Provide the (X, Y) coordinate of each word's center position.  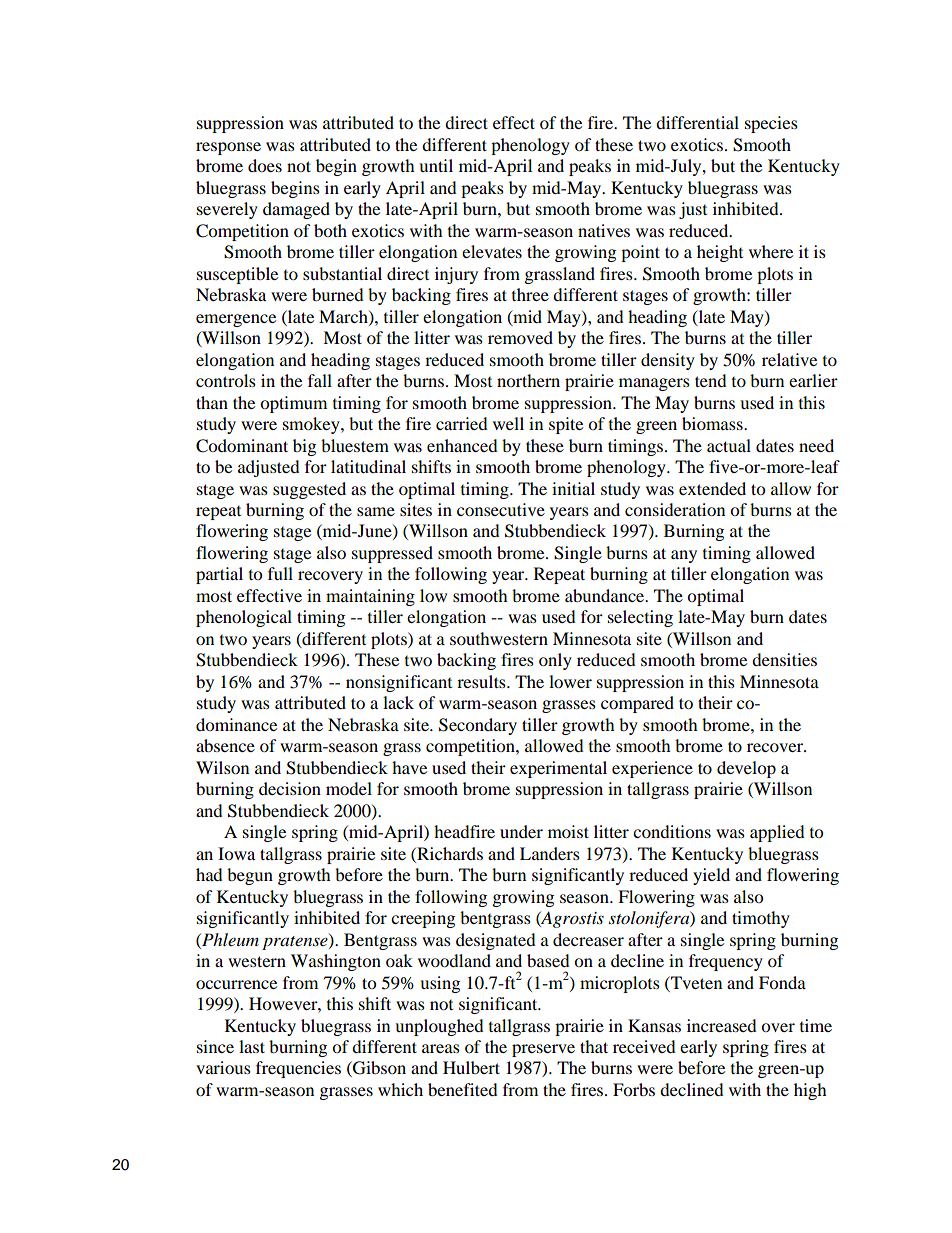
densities (784, 659)
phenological (244, 618)
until (436, 165)
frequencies (298, 1069)
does (265, 165)
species (771, 124)
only (555, 661)
